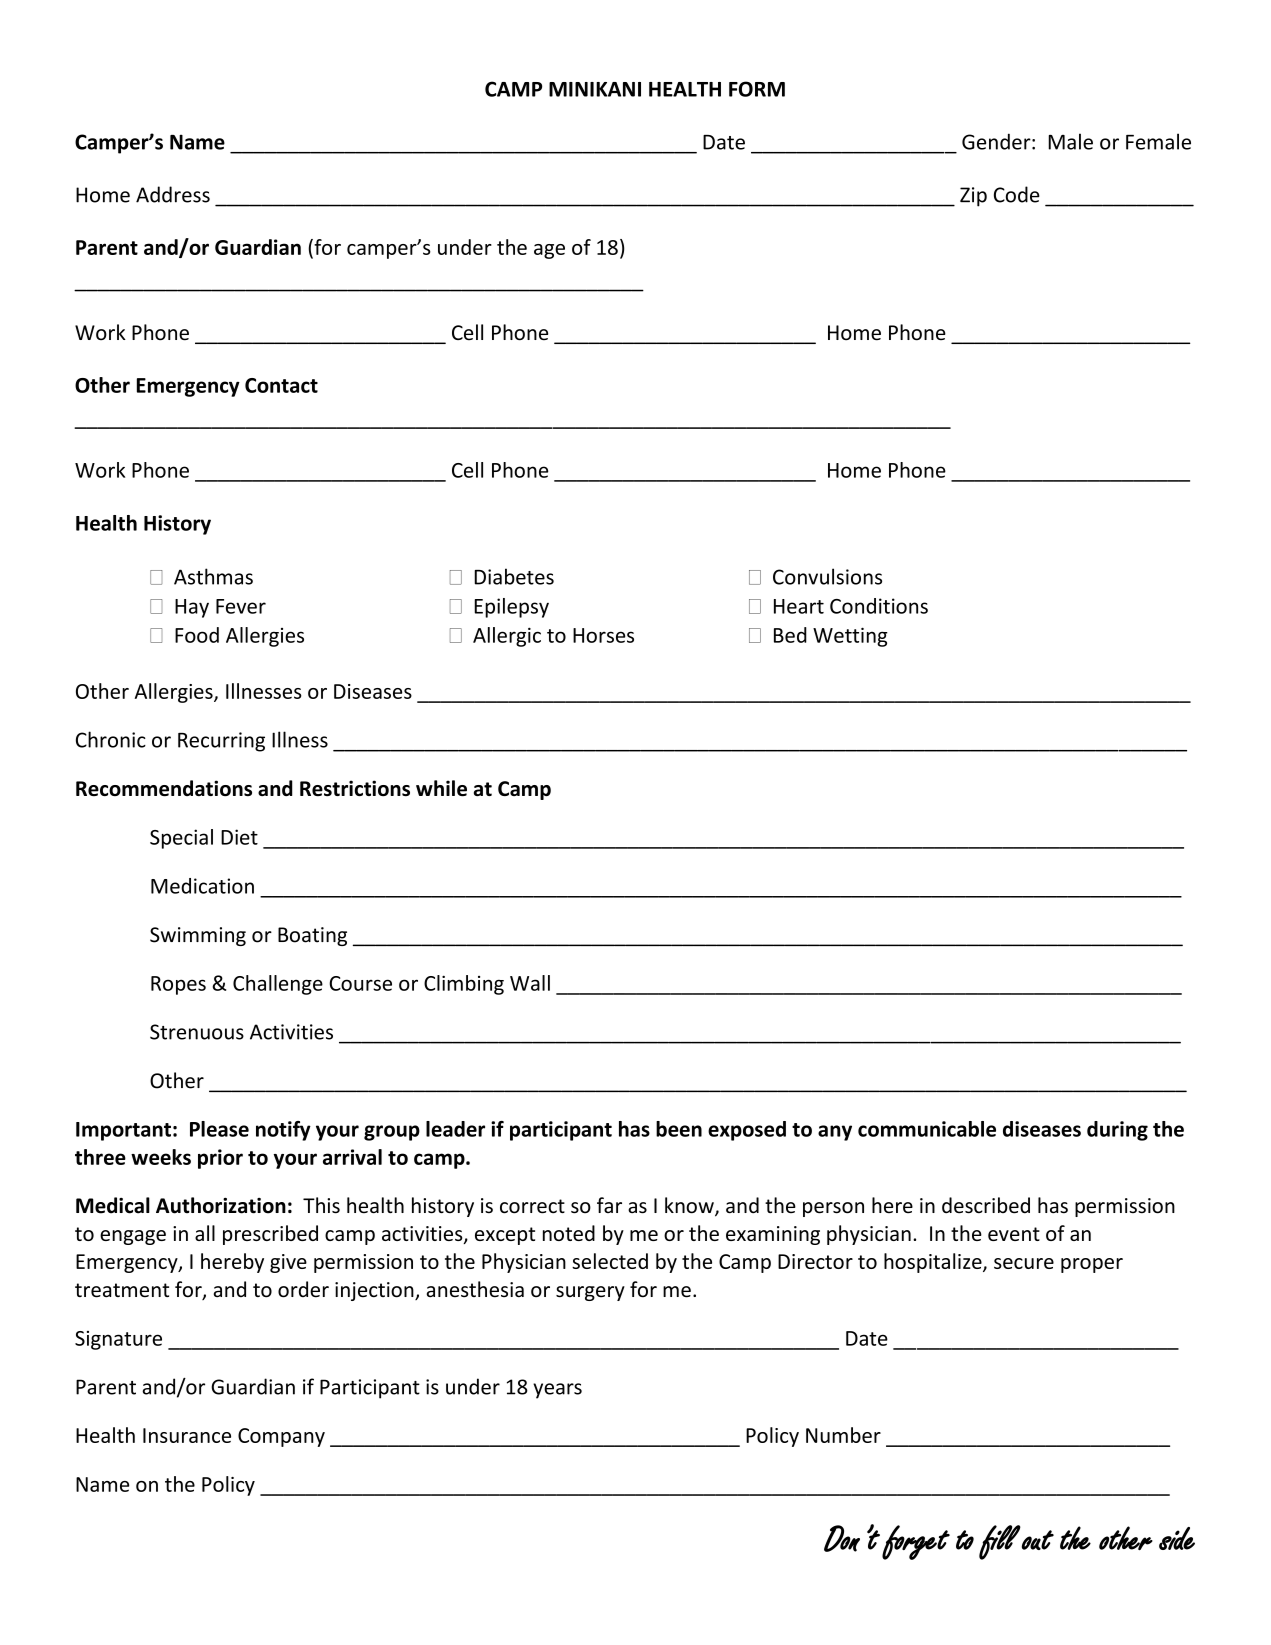 This screenshot has height=1645, width=1271. What do you see at coordinates (514, 576) in the screenshot?
I see `Diabetes` at bounding box center [514, 576].
